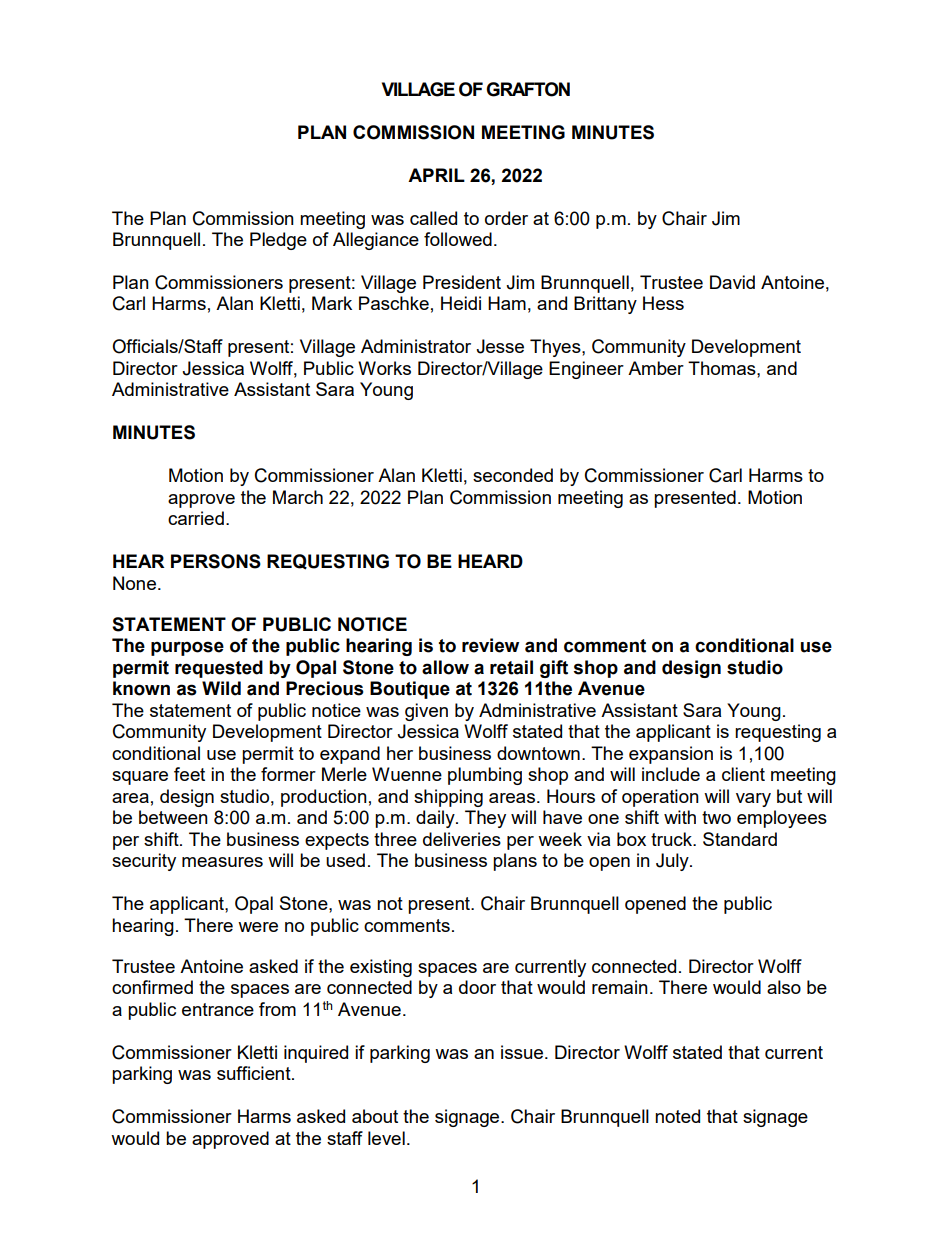  I want to click on allow, so click(445, 667).
